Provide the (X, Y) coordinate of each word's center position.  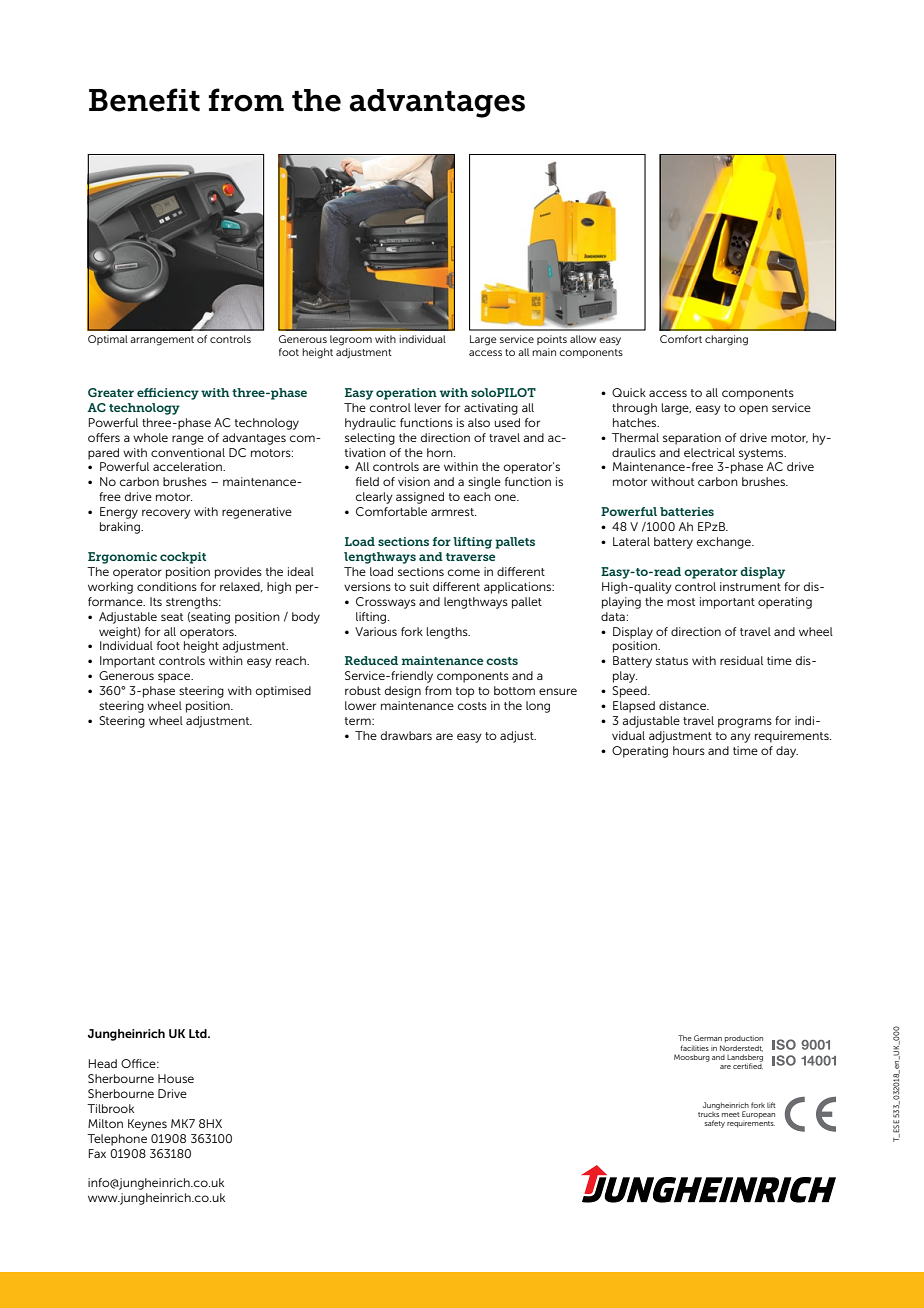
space (175, 678)
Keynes (147, 1125)
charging (726, 340)
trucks (708, 1113)
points (552, 340)
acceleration (188, 466)
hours (689, 750)
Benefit (144, 100)
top (465, 692)
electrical (709, 452)
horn (441, 452)
